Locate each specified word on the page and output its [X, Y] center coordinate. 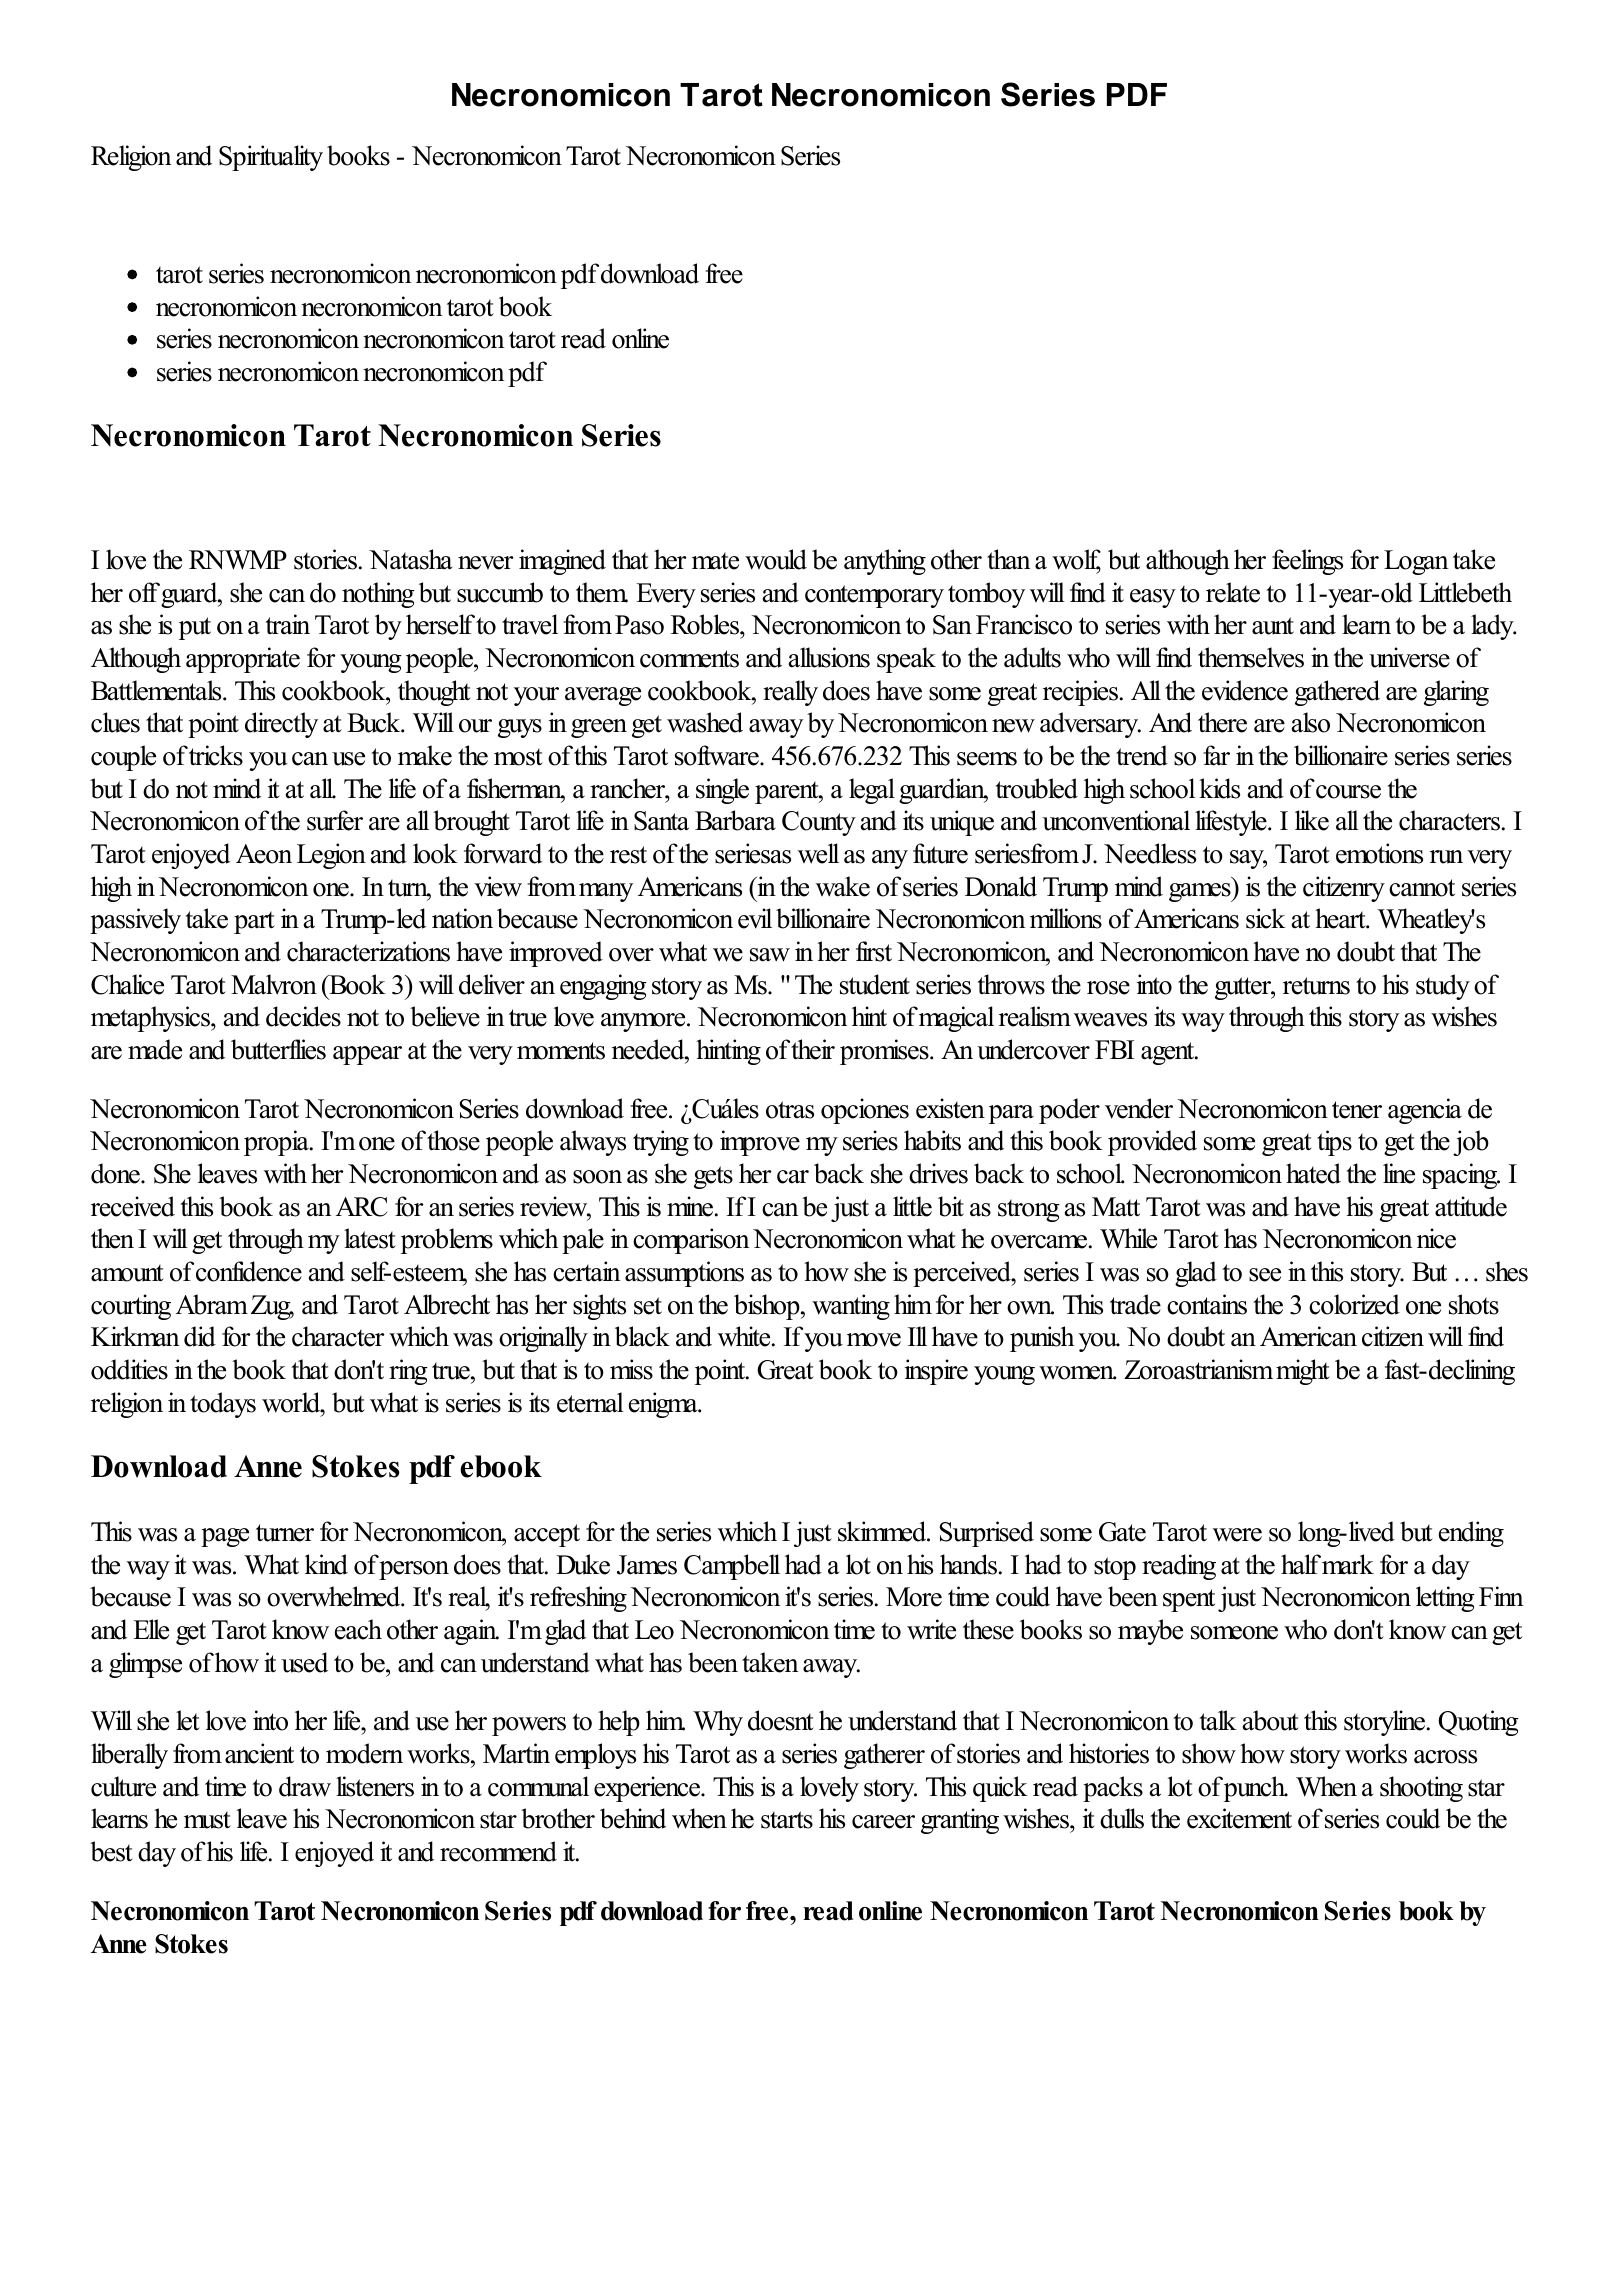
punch [1256, 1789]
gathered [1337, 693]
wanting [851, 1307]
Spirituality [271, 158]
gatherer [884, 1756]
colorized [1354, 1304]
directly [281, 725]
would [776, 559]
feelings [1307, 562]
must [207, 1820]
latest [370, 1238]
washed [705, 722]
